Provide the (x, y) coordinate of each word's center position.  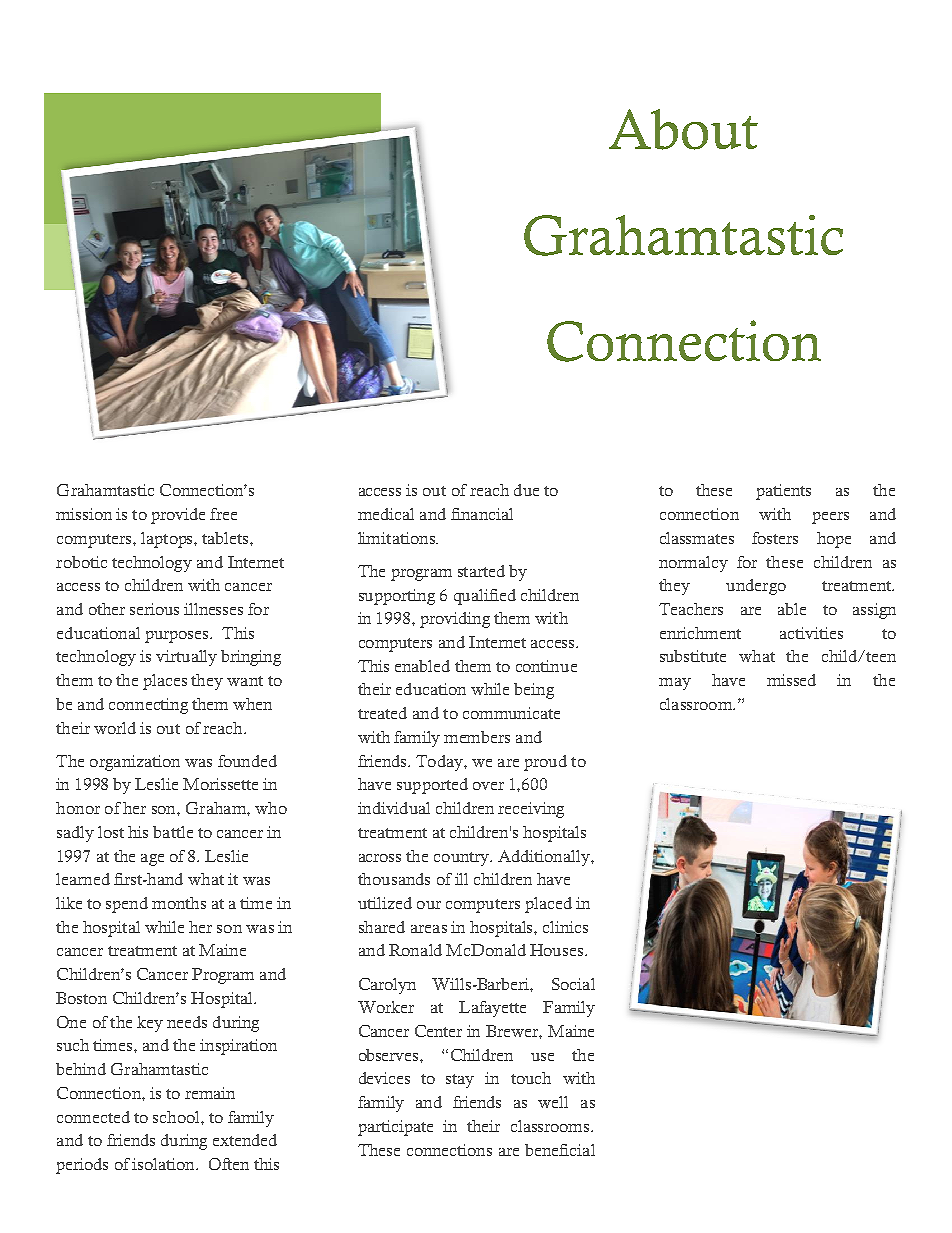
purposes (178, 637)
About (683, 129)
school (177, 1117)
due (526, 490)
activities (811, 633)
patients (783, 492)
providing (455, 620)
